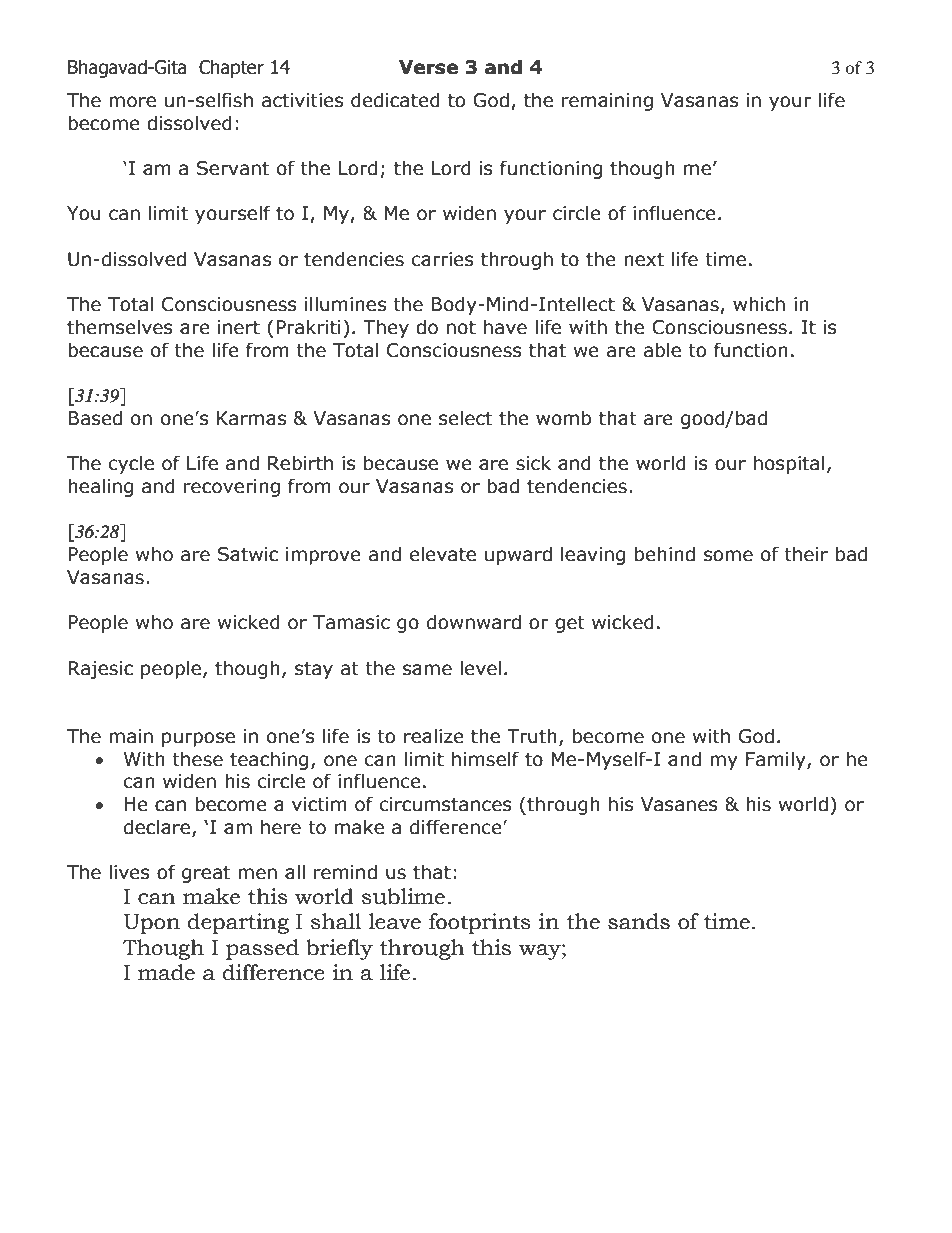 Image resolution: width=952 pixels, height=1233 pixels. Describe the element at coordinates (132, 102) in the image. I see `more` at that location.
